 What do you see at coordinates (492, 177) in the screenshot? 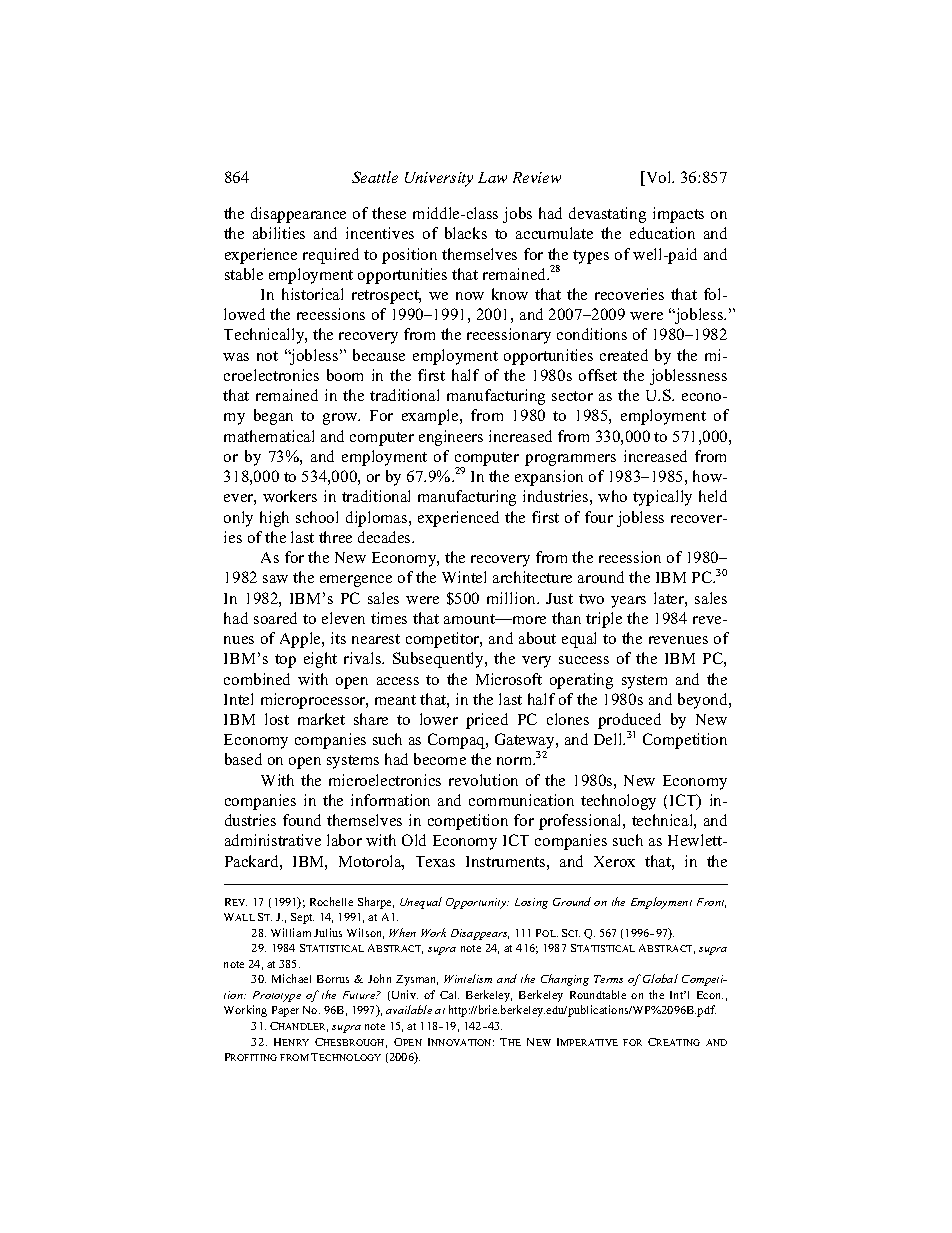
I see `Law` at bounding box center [492, 177].
